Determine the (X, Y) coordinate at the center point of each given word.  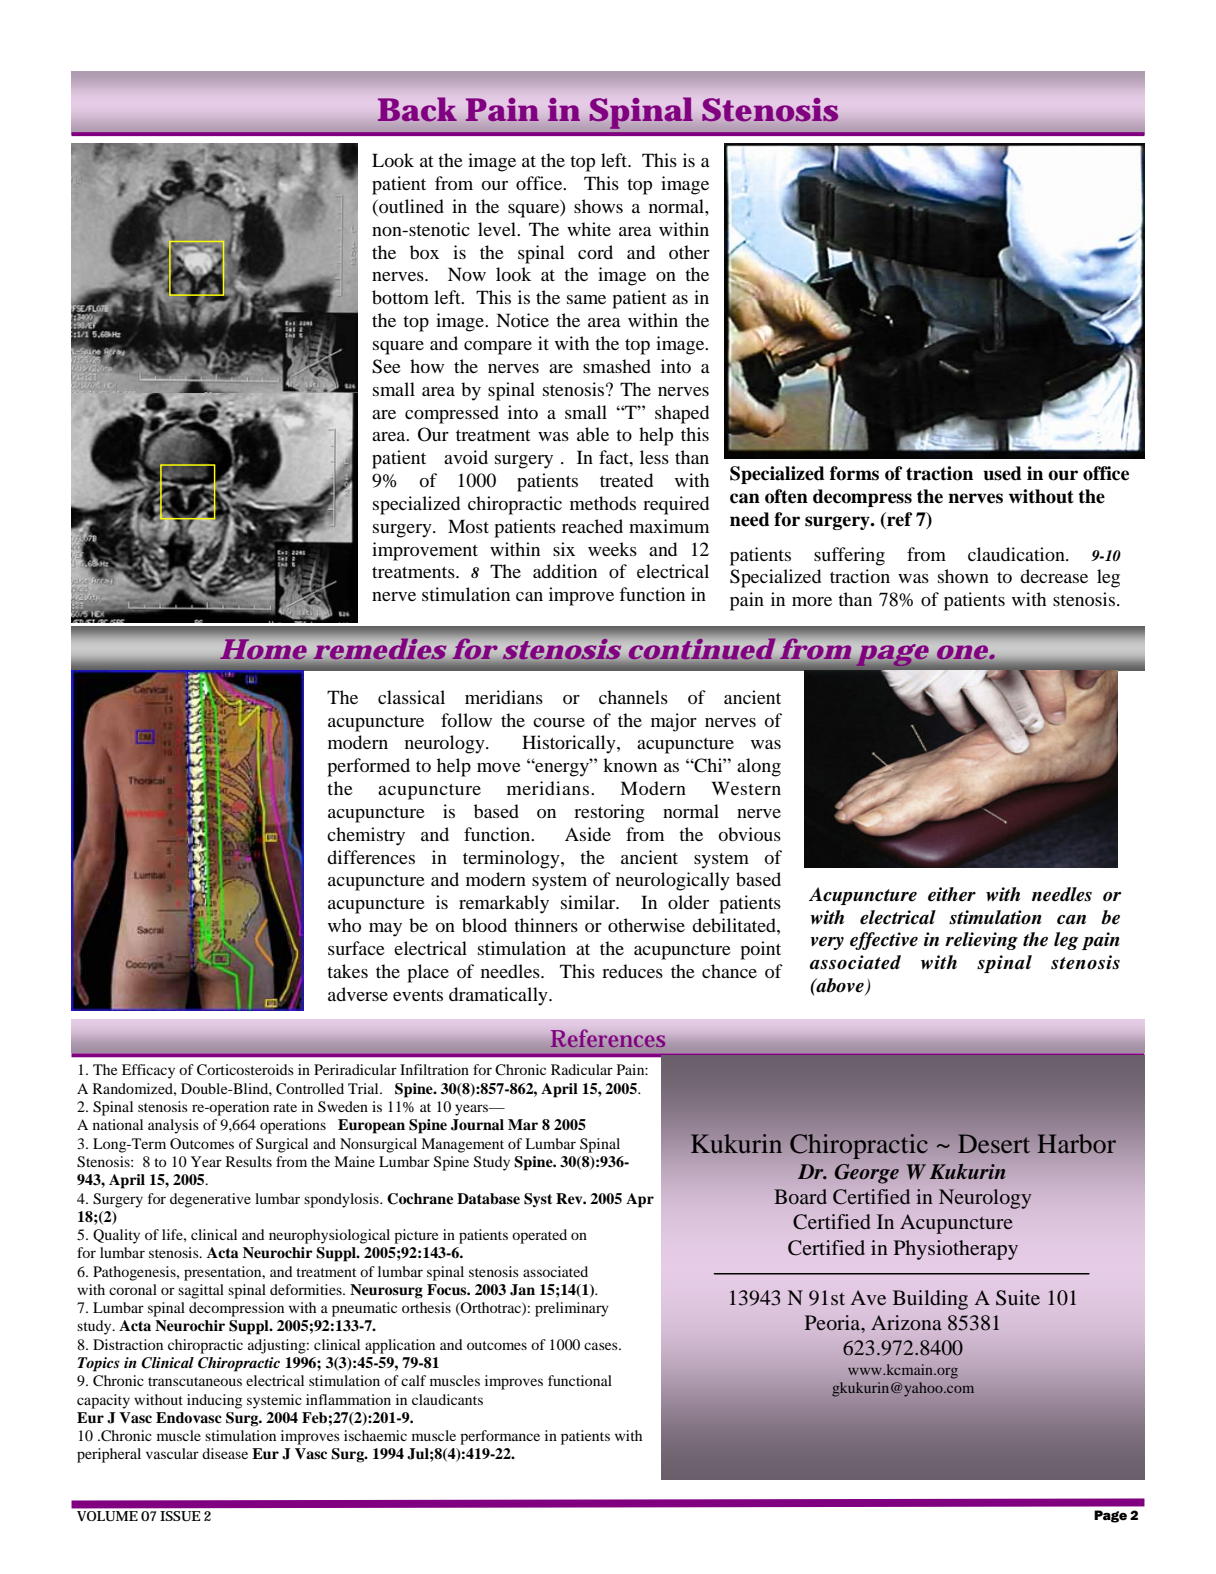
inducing (214, 1401)
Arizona (906, 1322)
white (589, 229)
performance (500, 1437)
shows (598, 206)
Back (417, 109)
